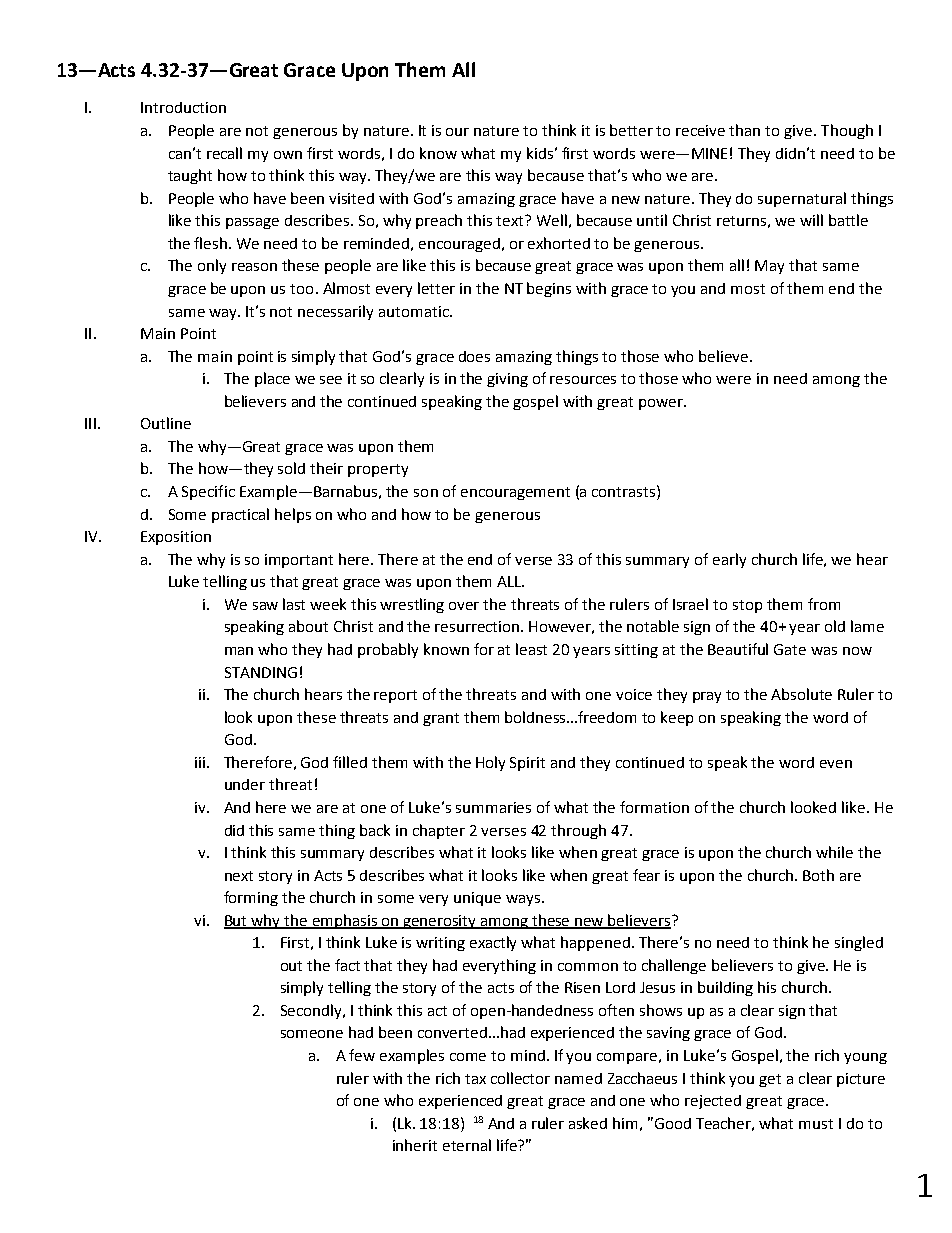 The height and width of the screenshot is (1233, 952). I want to click on practical, so click(240, 515).
